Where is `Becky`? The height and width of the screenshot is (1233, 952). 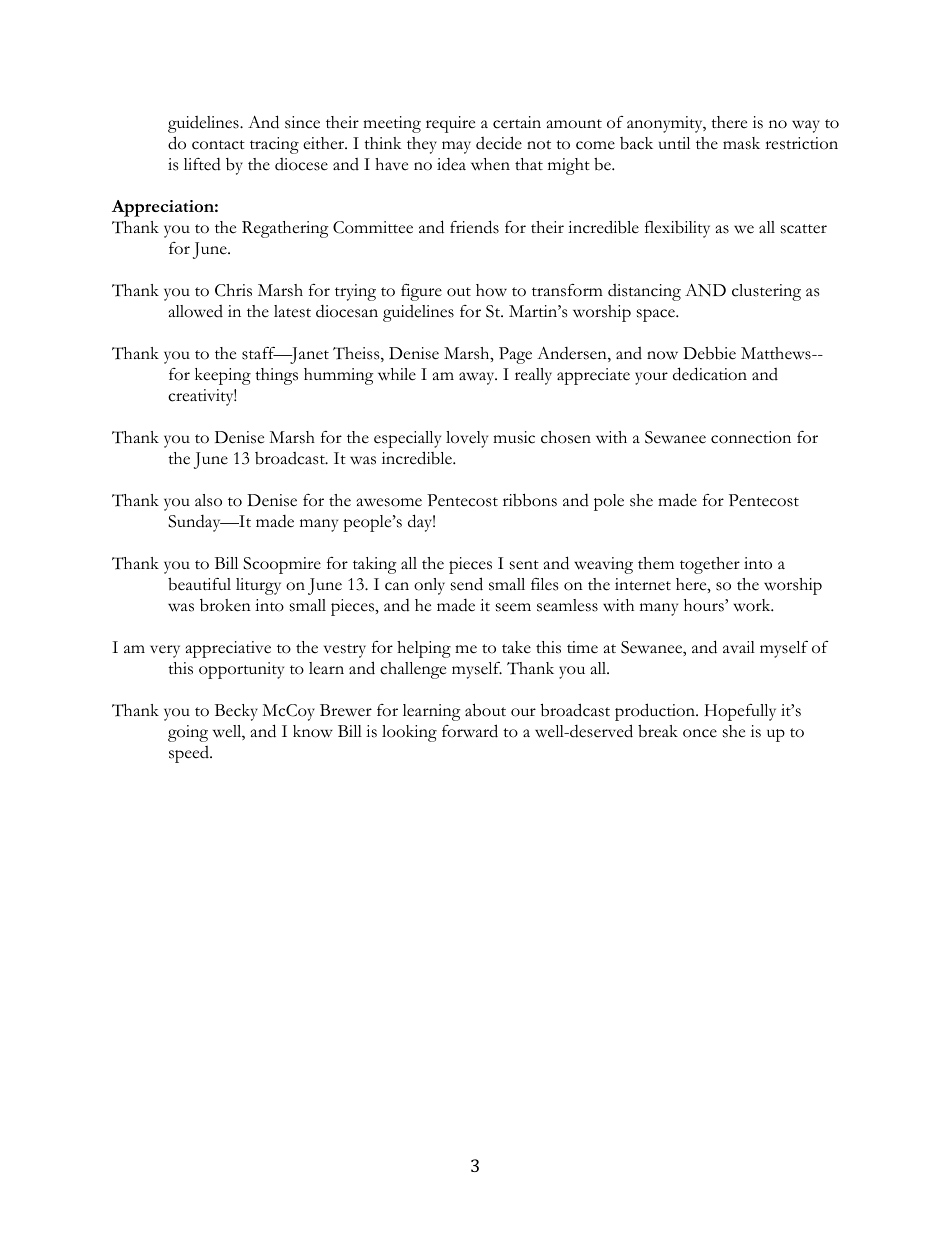
Becky is located at coordinates (236, 712).
